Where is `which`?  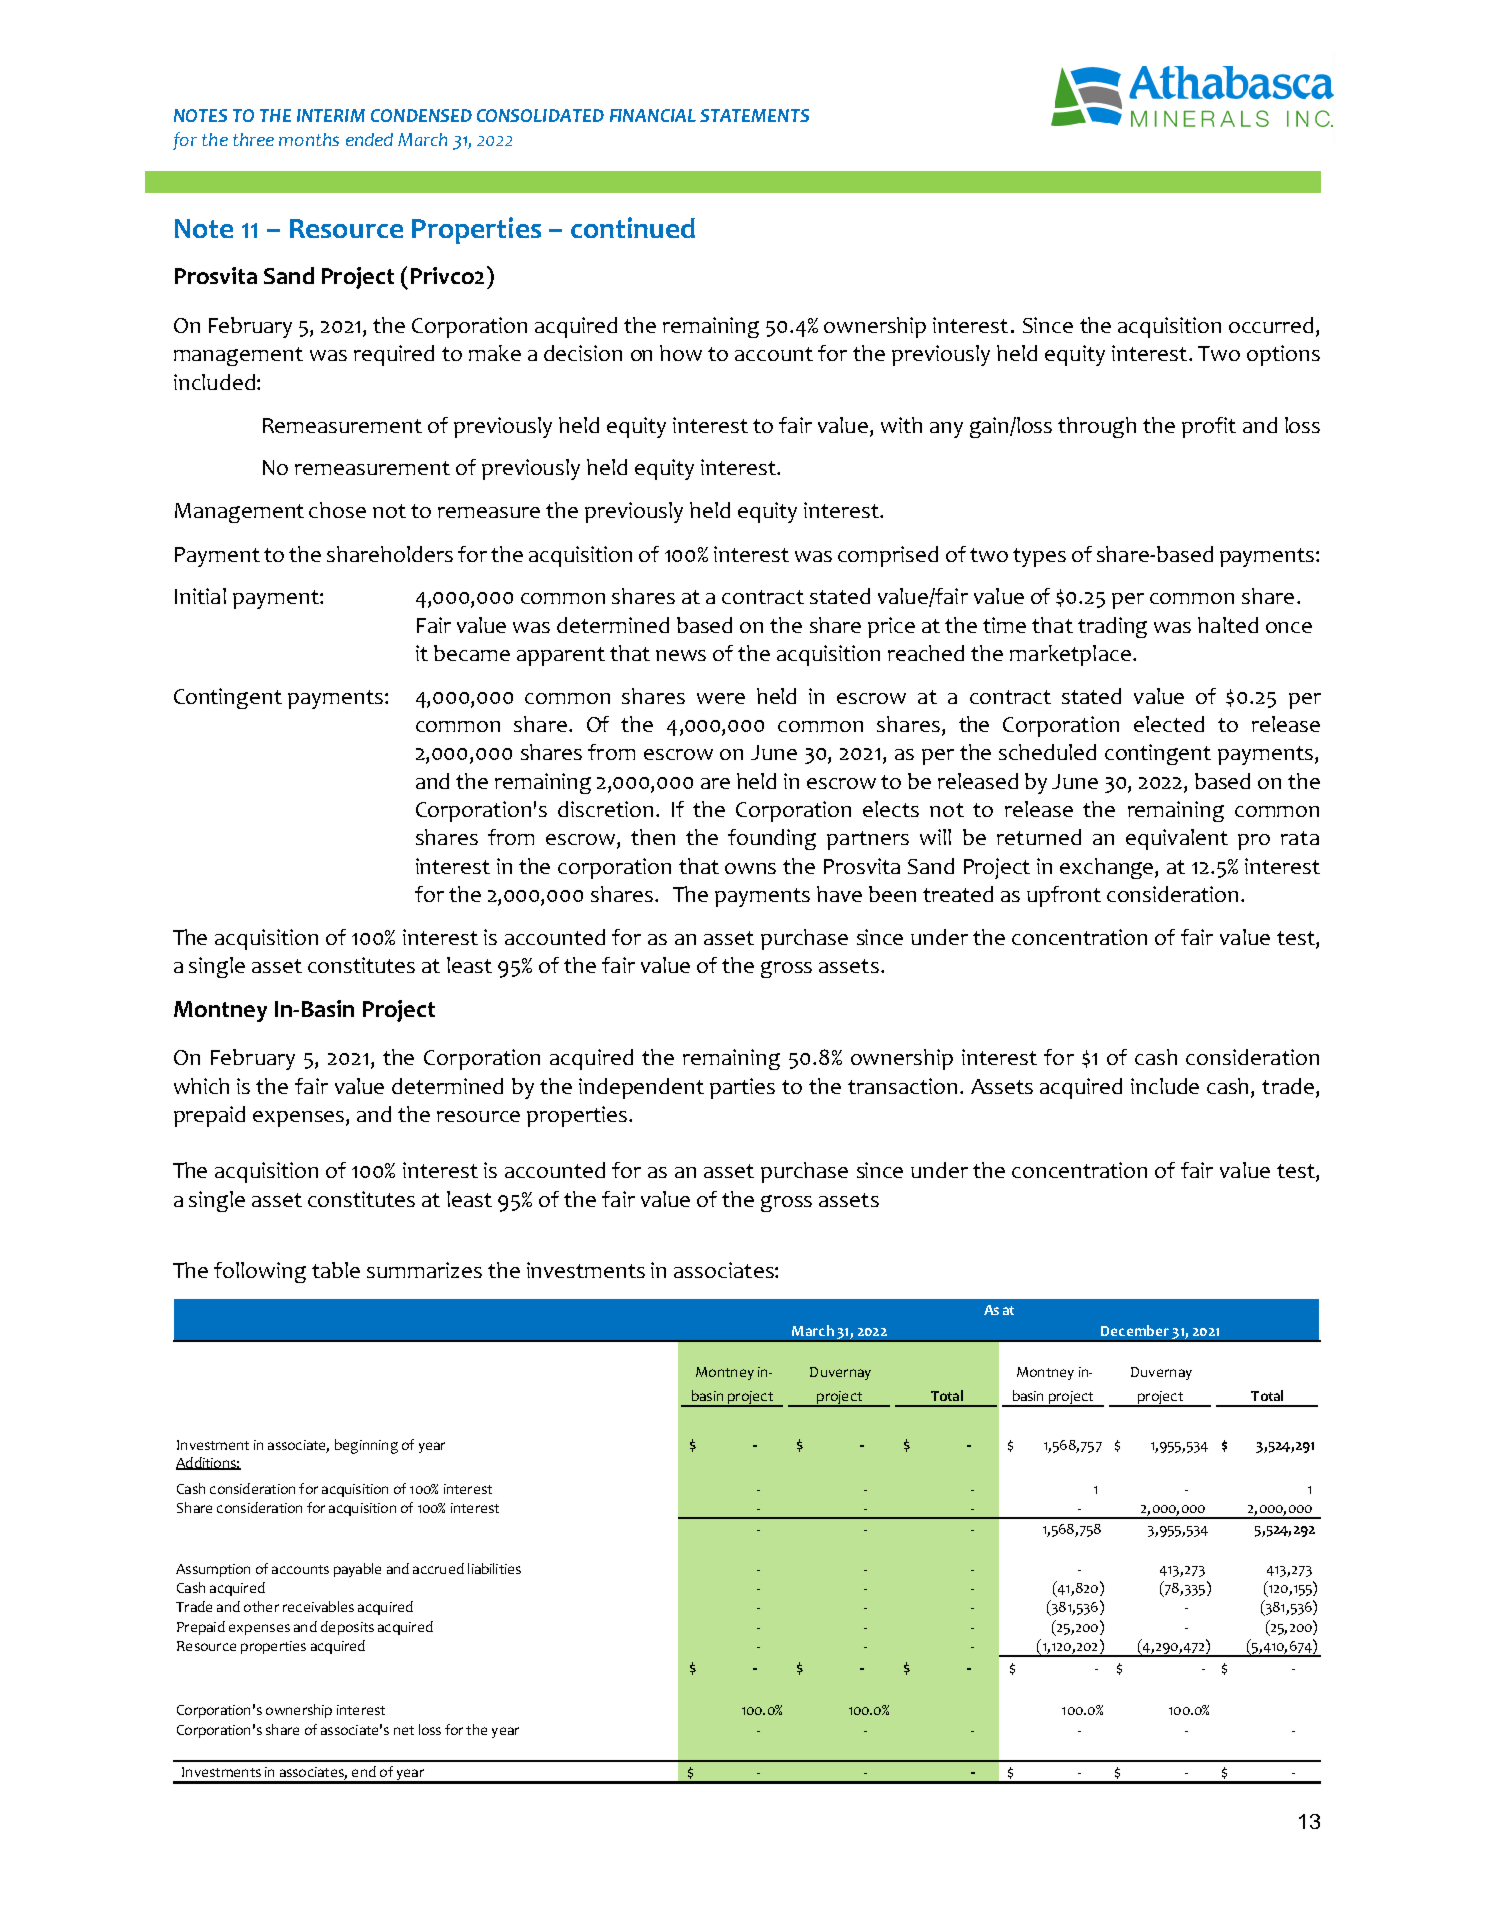 which is located at coordinates (201, 1086).
